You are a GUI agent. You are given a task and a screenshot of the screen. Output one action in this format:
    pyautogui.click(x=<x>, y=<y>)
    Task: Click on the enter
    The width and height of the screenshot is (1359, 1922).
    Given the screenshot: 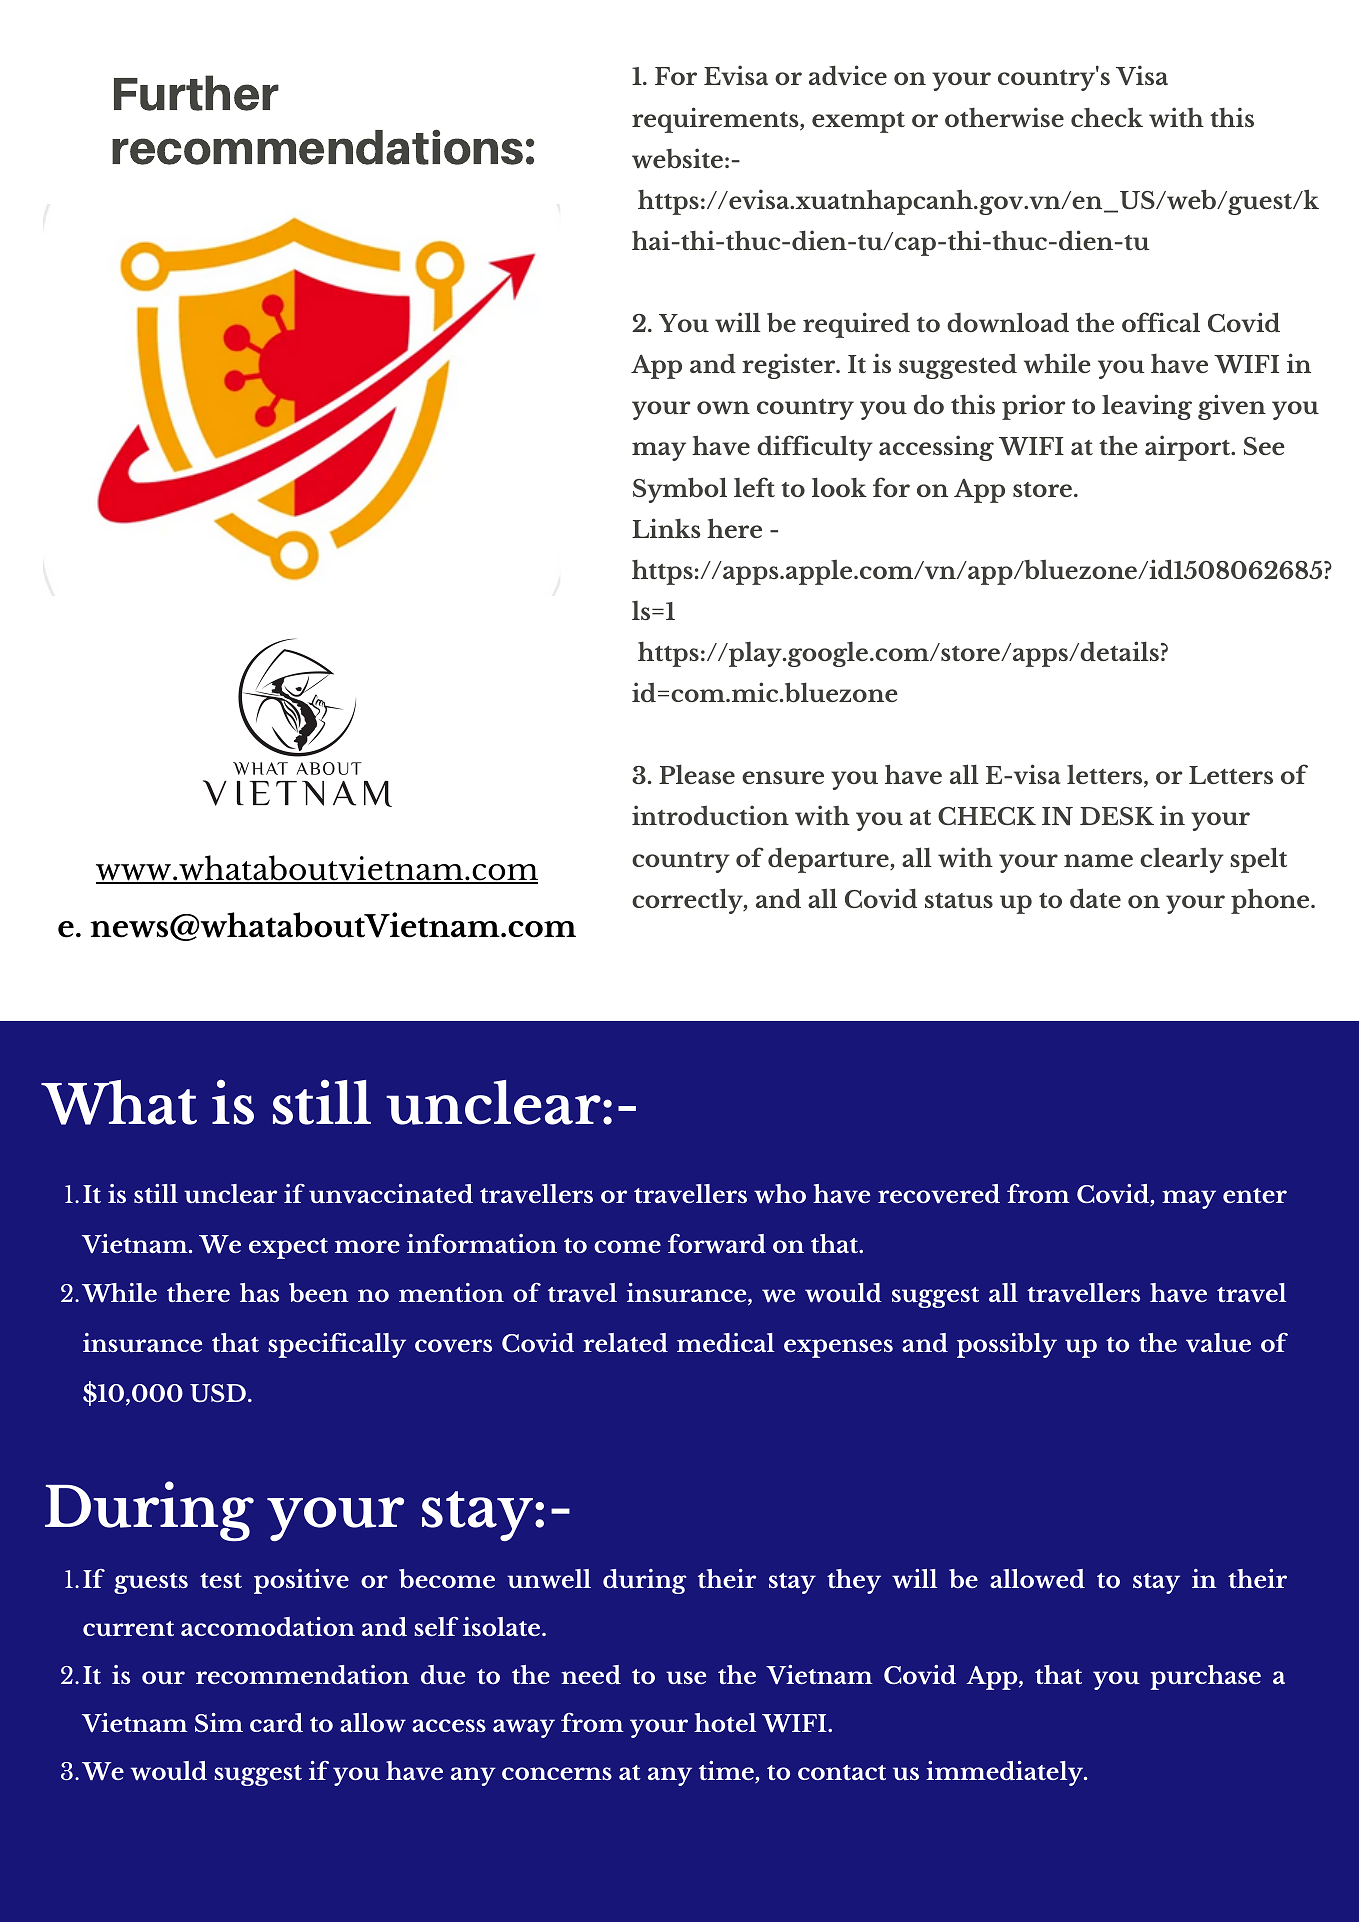 What is the action you would take?
    pyautogui.click(x=1255, y=1195)
